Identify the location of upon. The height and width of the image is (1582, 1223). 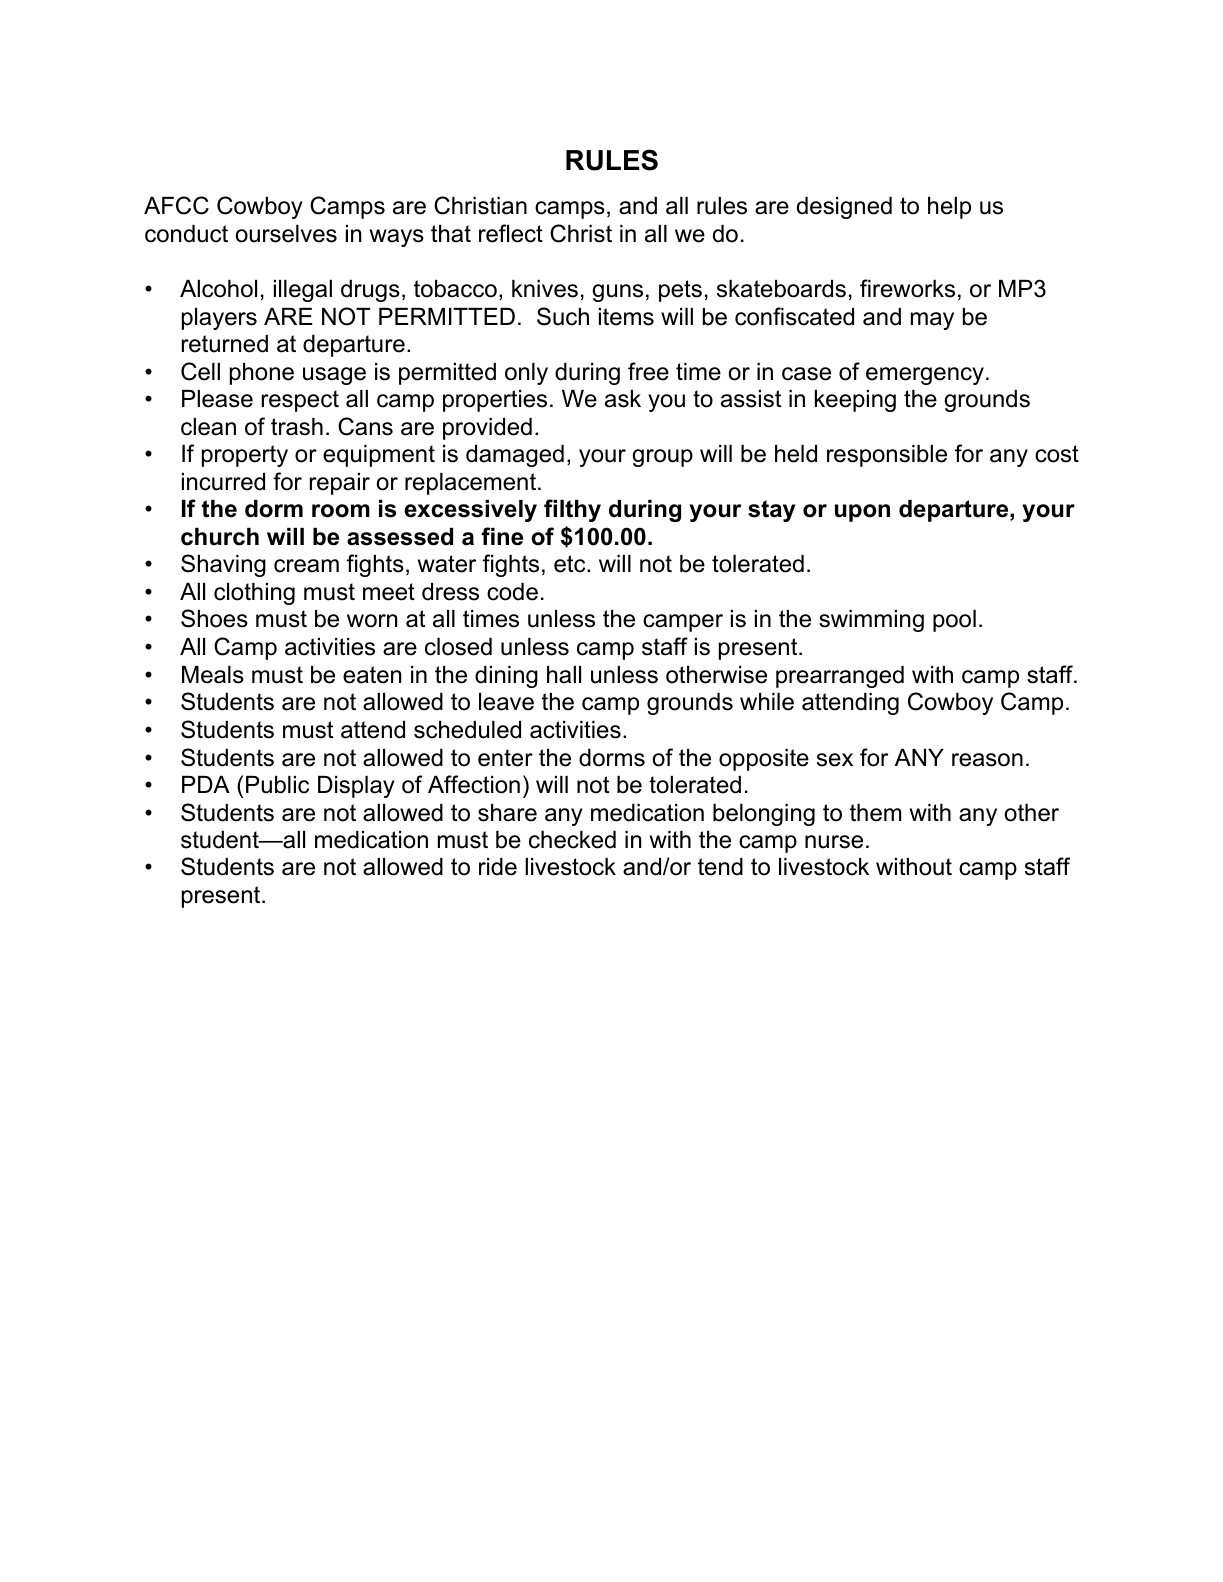
(862, 513).
